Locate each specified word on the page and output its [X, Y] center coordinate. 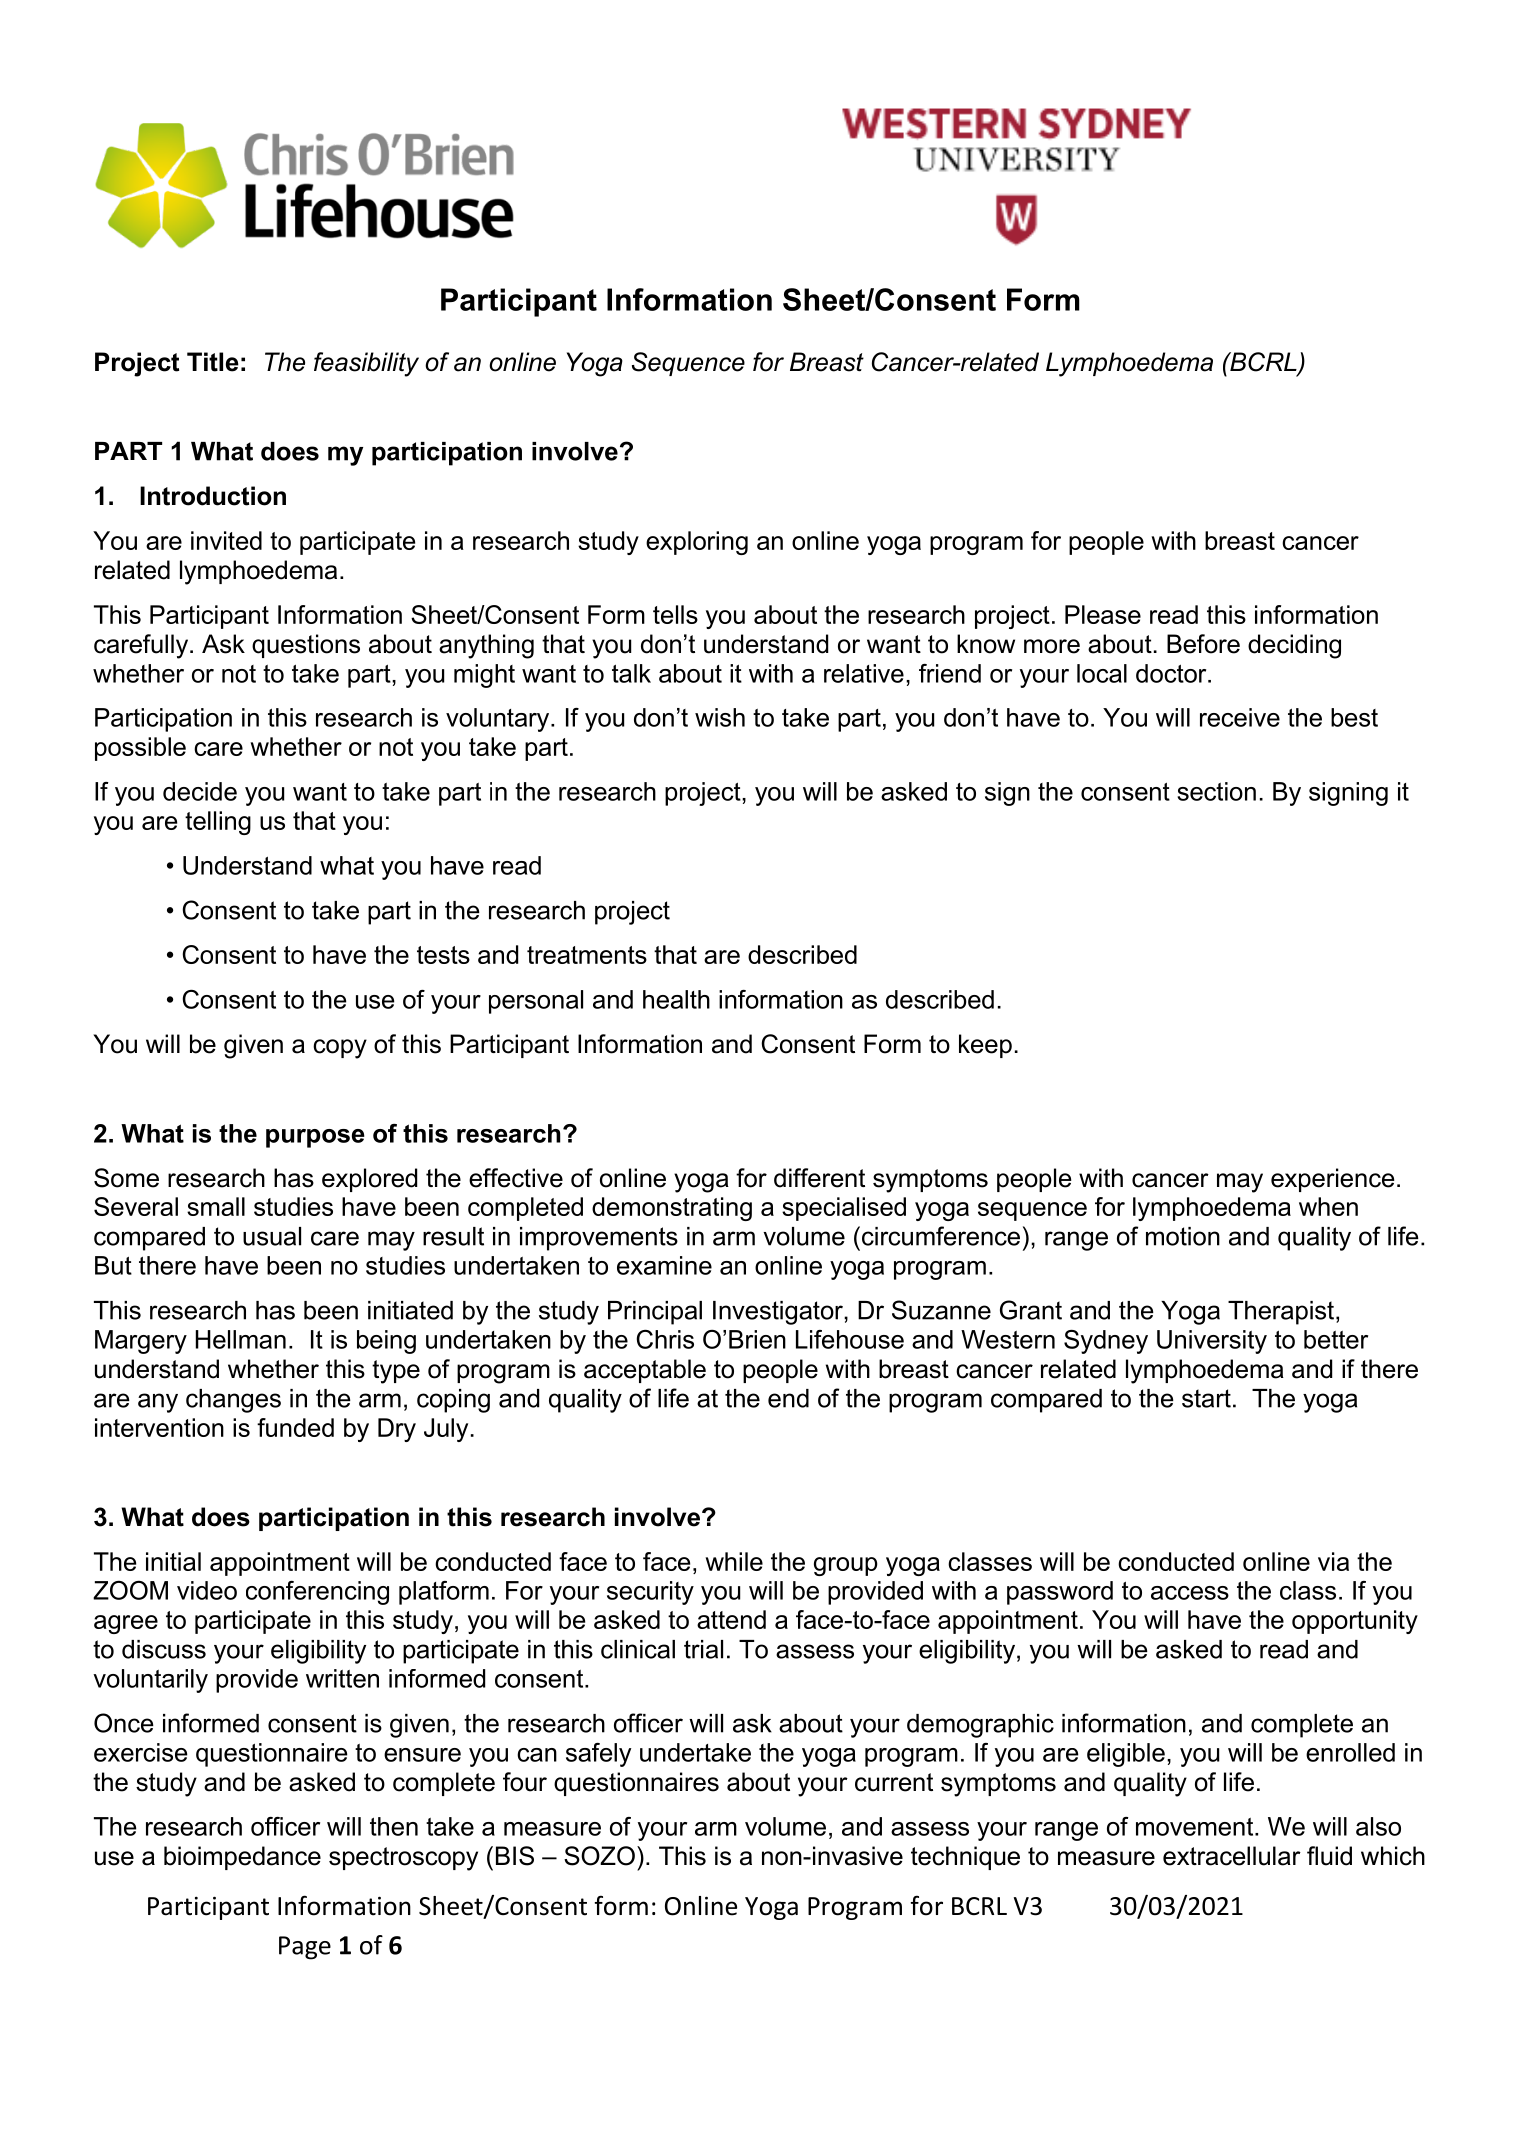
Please [1103, 614]
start [1206, 1398]
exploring [697, 543]
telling [218, 823]
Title [213, 362]
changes [233, 1401]
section [1216, 791]
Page [305, 1948]
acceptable [645, 1371]
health [676, 999]
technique [965, 1858]
